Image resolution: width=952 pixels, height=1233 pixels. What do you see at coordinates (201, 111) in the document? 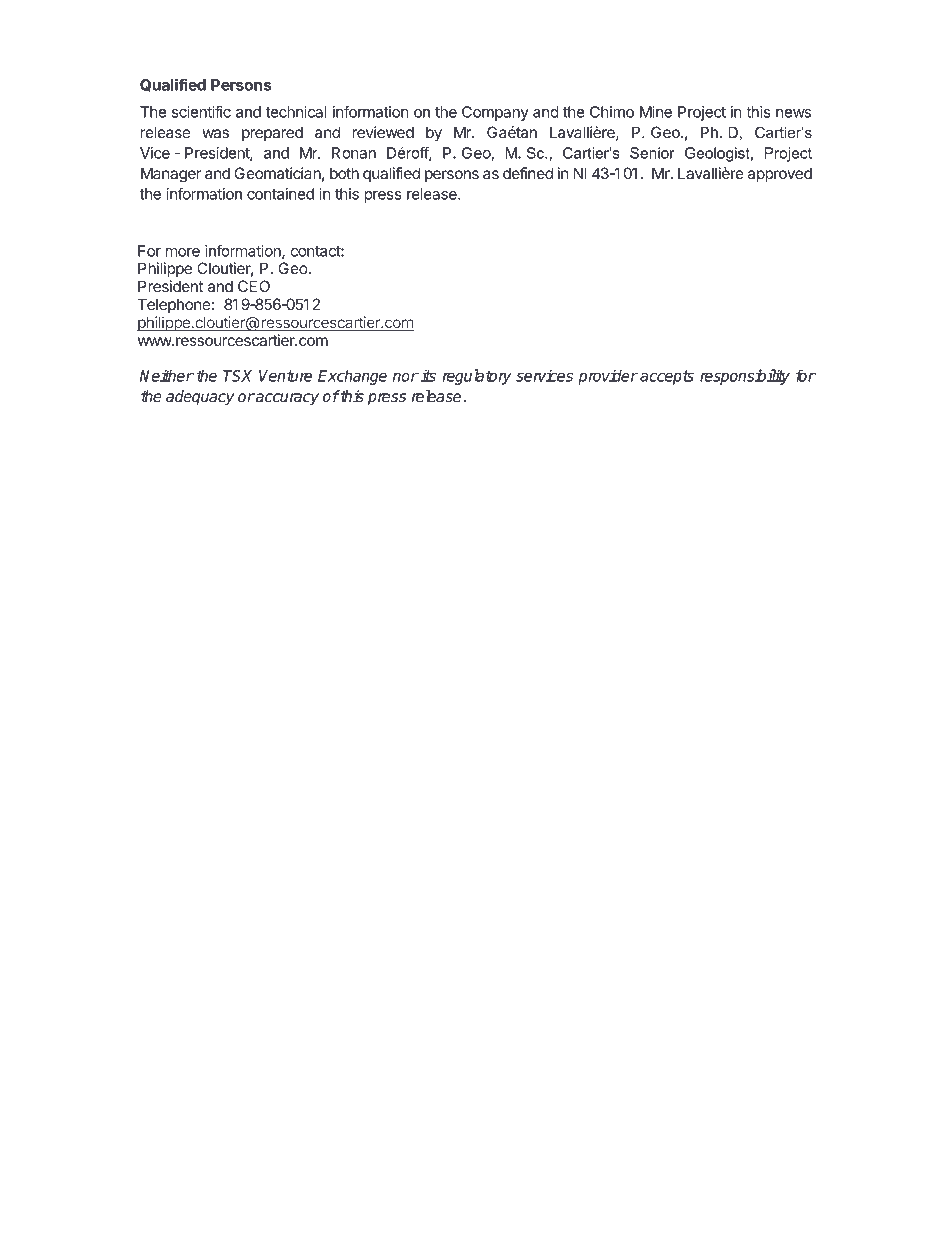
I see `scientific` at bounding box center [201, 111].
